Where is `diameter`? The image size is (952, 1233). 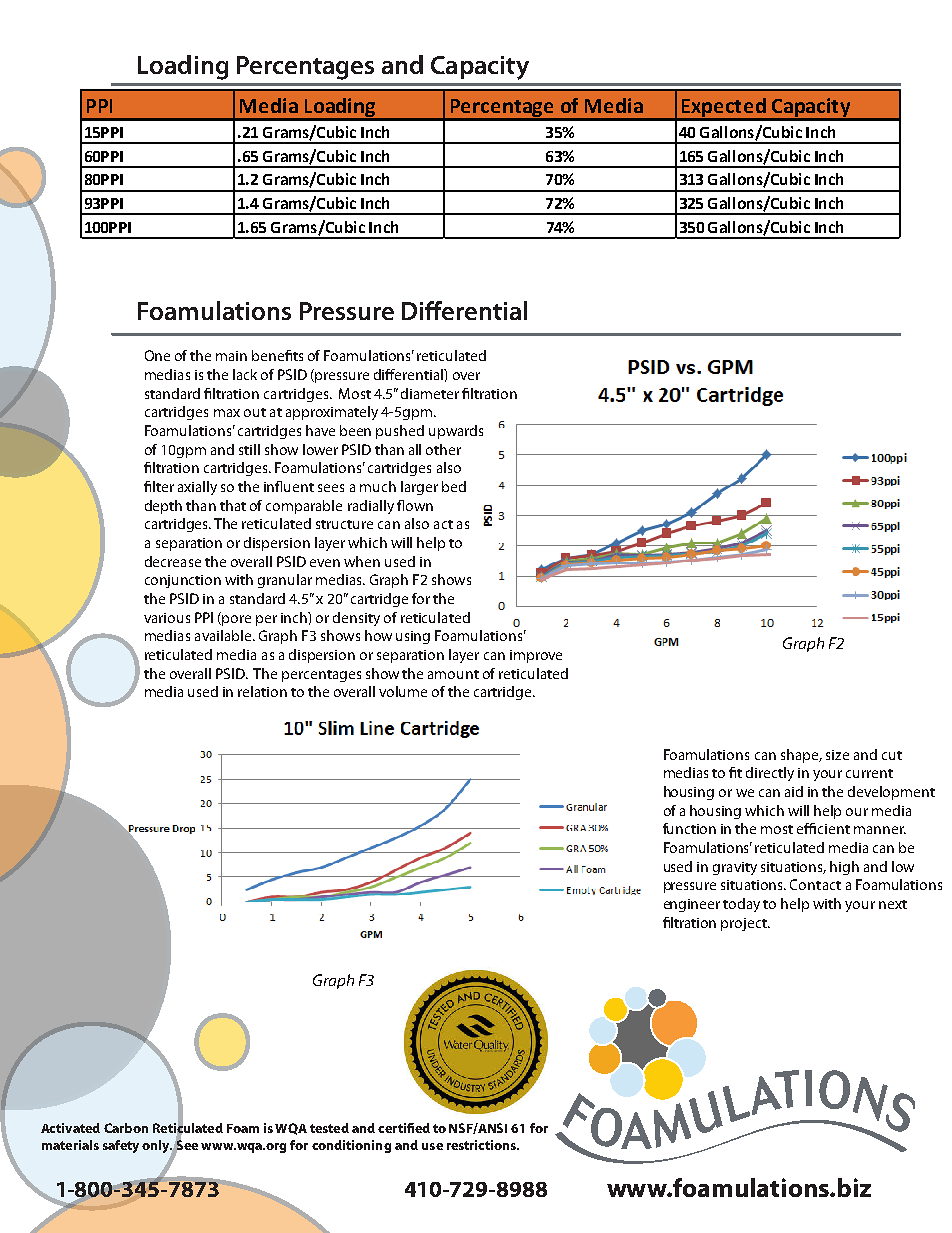
diameter is located at coordinates (430, 393).
